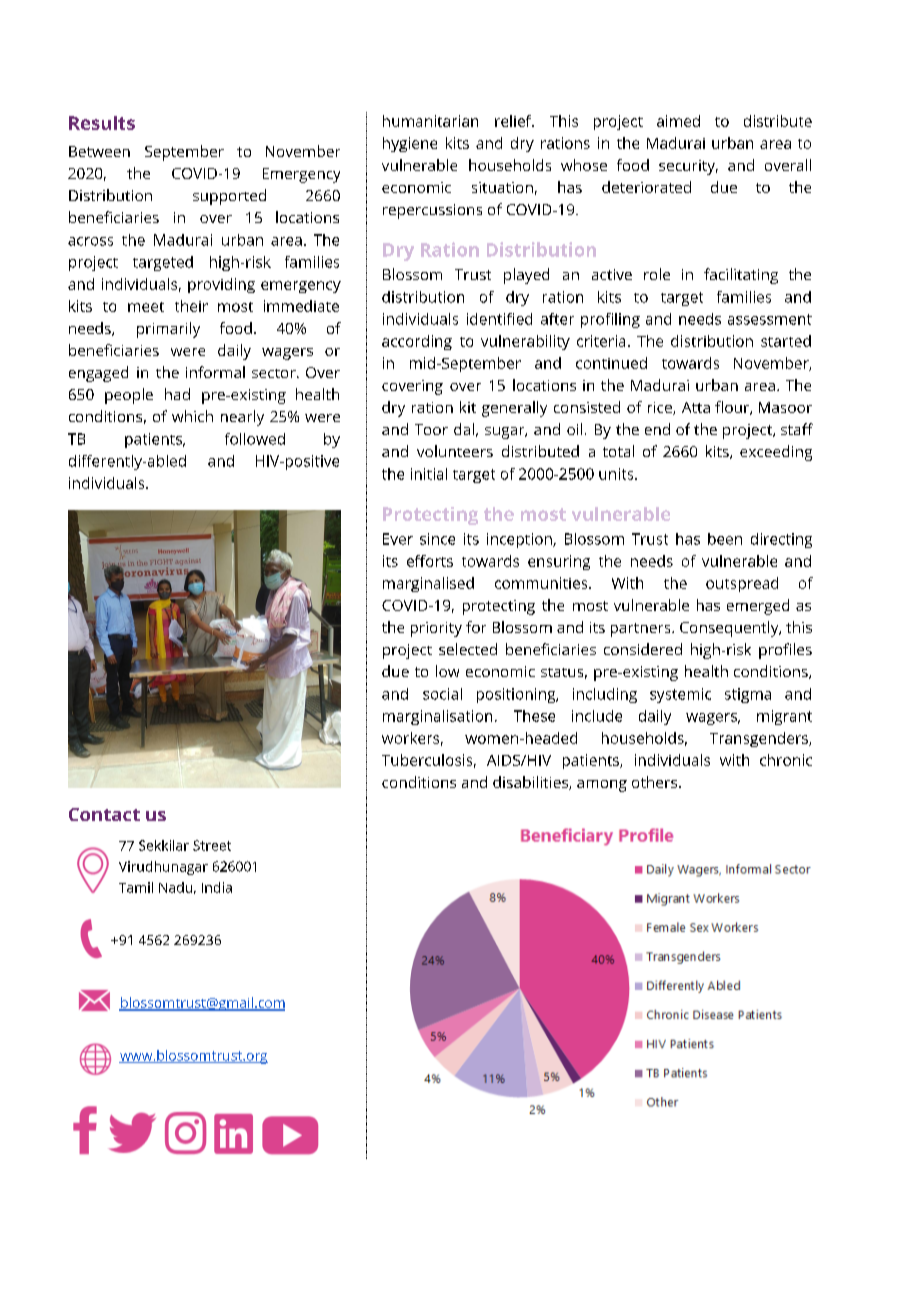  What do you see at coordinates (680, 695) in the screenshot?
I see `systemic` at bounding box center [680, 695].
